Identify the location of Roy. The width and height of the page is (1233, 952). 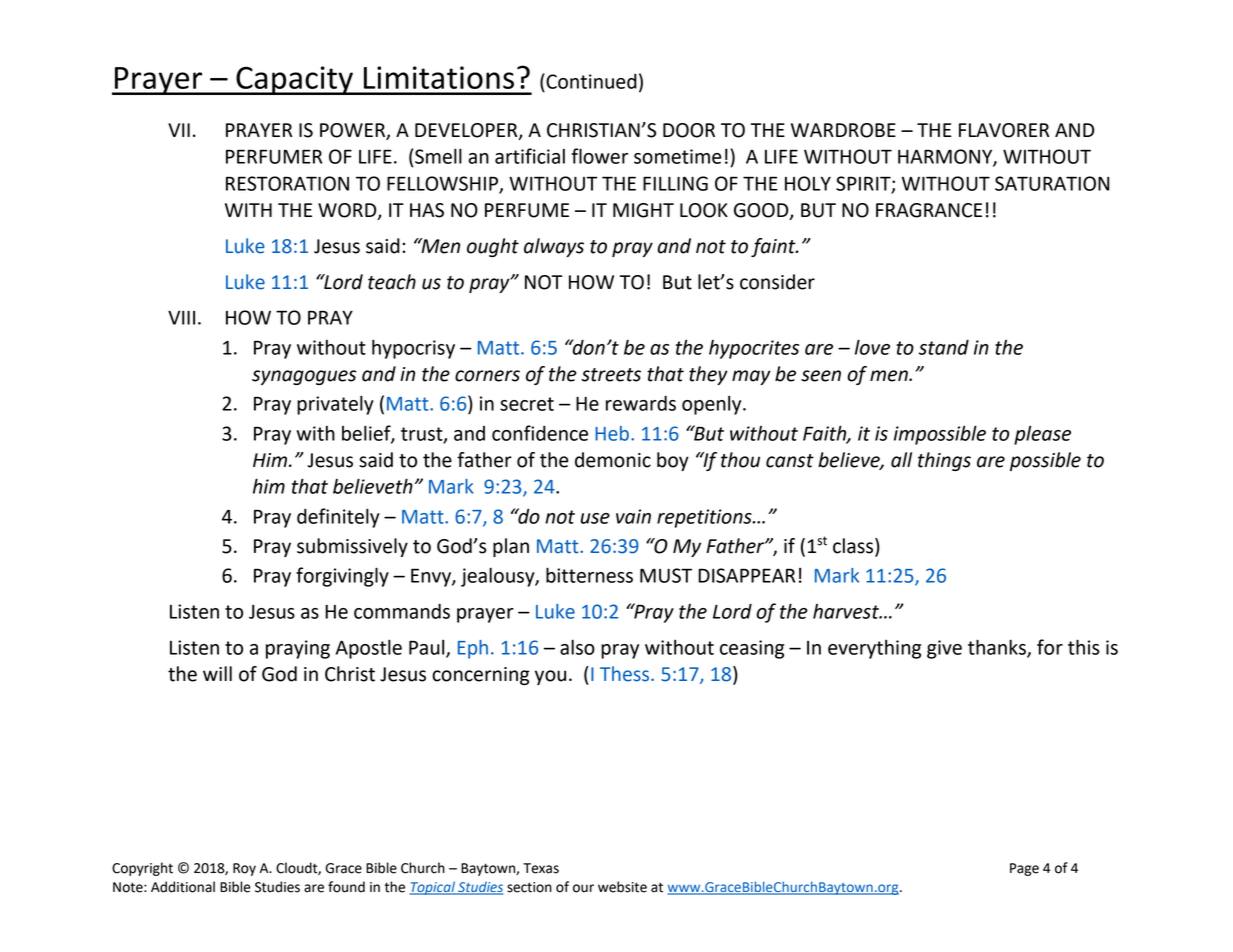
(244, 869).
